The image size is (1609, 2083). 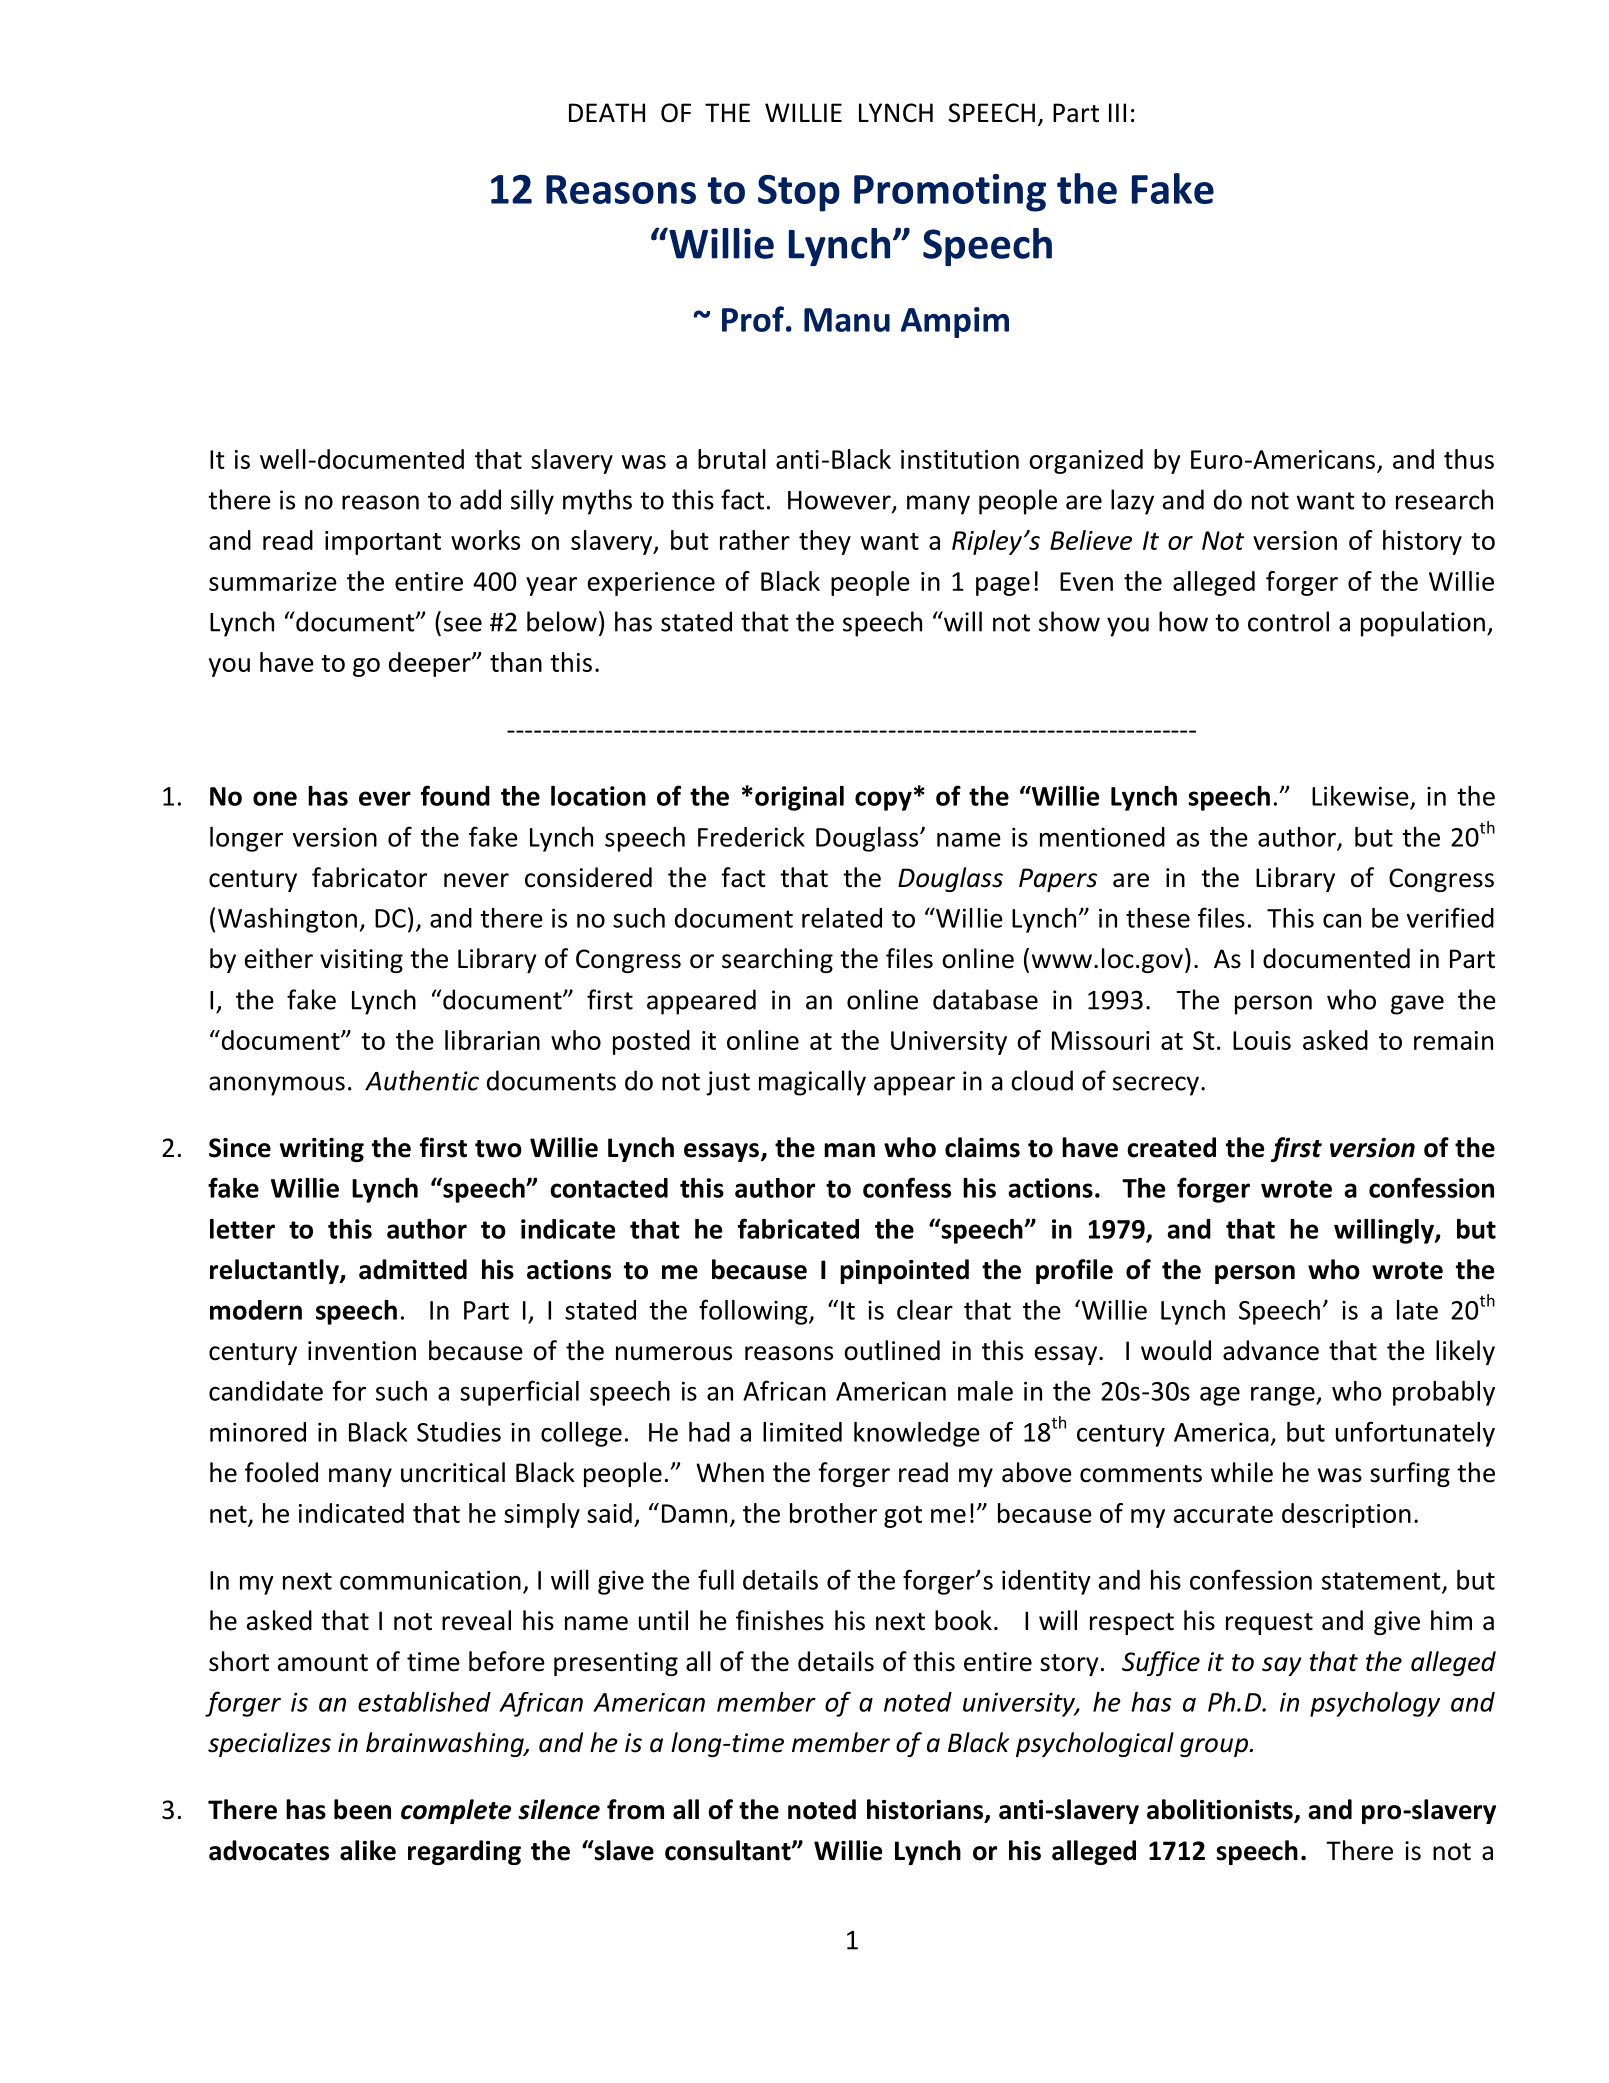 I want to click on searching, so click(x=777, y=960).
